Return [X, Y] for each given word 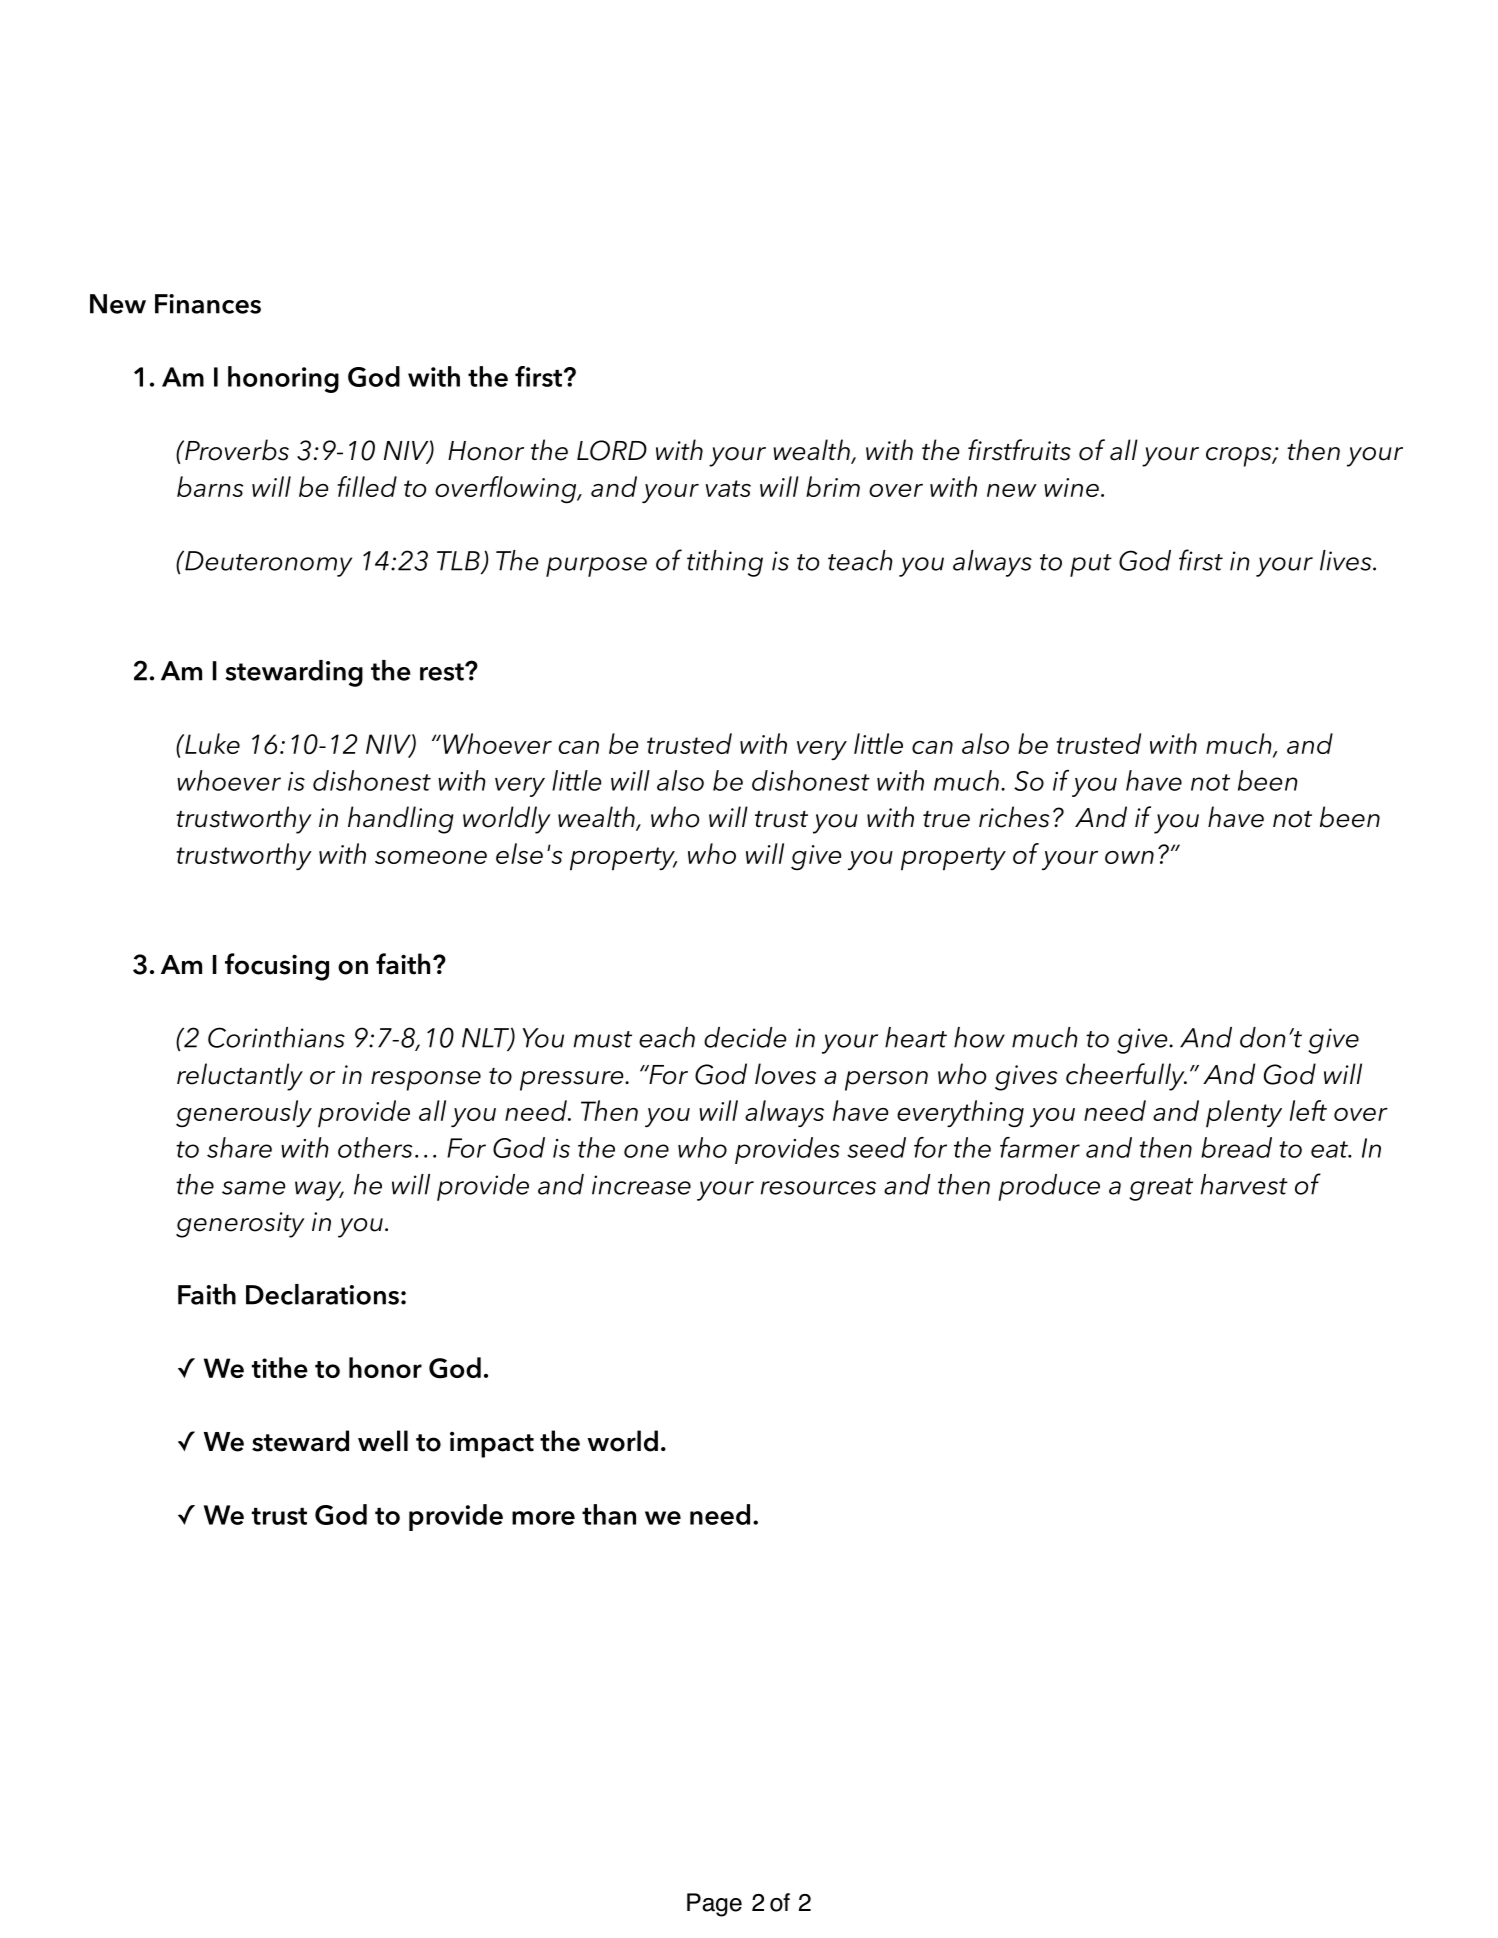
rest [443, 672]
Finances [208, 304]
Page [714, 1905]
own [1129, 857]
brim [833, 486]
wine [1071, 487]
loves [785, 1074]
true [946, 819]
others [375, 1147]
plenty [1244, 1114]
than [609, 1514]
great [1161, 1189]
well [383, 1441]
